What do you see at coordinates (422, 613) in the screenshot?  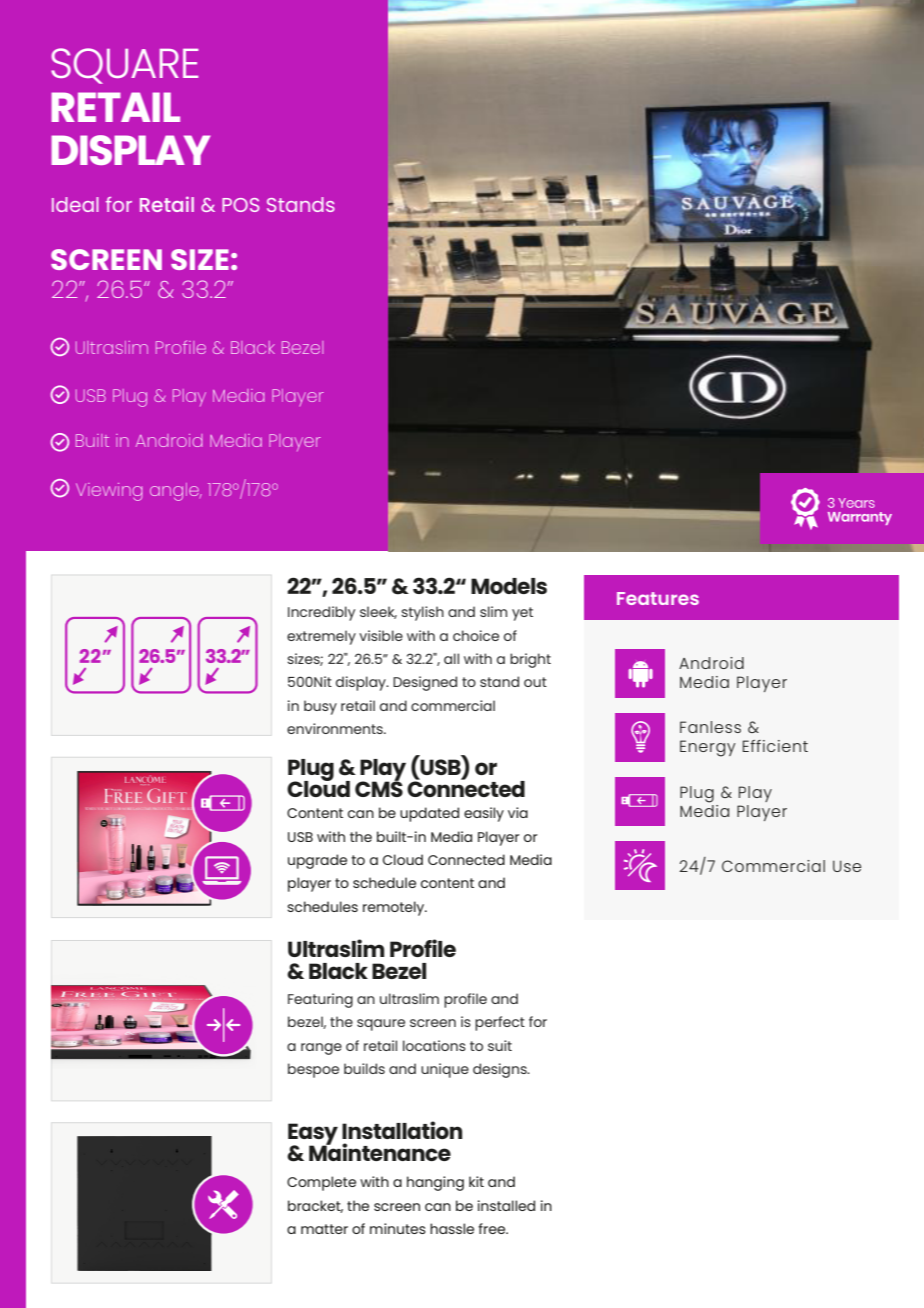 I see `stylish` at bounding box center [422, 613].
